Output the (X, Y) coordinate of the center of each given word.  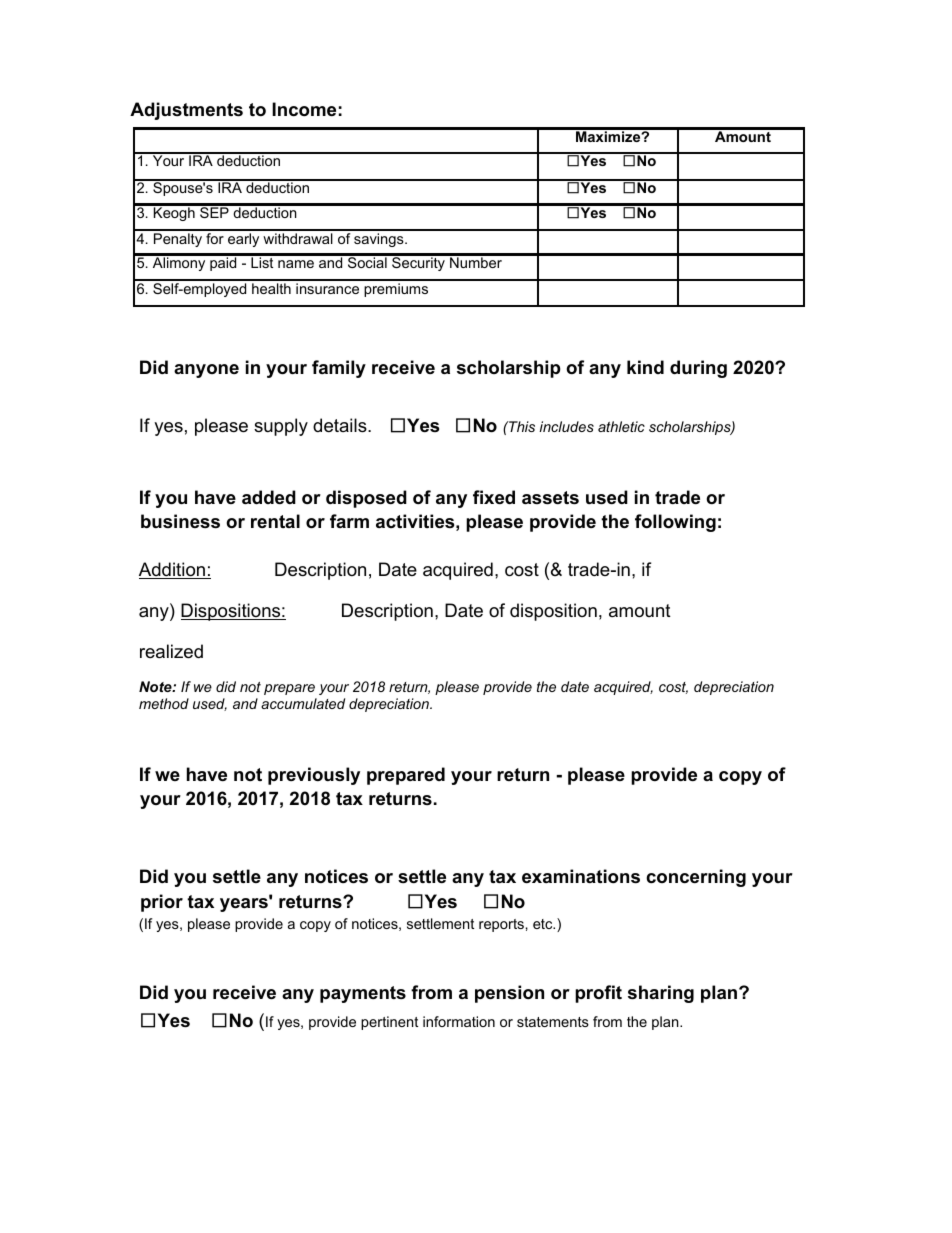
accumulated (303, 703)
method (164, 703)
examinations (581, 876)
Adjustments (186, 111)
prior (162, 903)
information (459, 1021)
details (341, 425)
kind (645, 367)
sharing (661, 994)
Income (304, 109)
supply (281, 427)
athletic (621, 426)
